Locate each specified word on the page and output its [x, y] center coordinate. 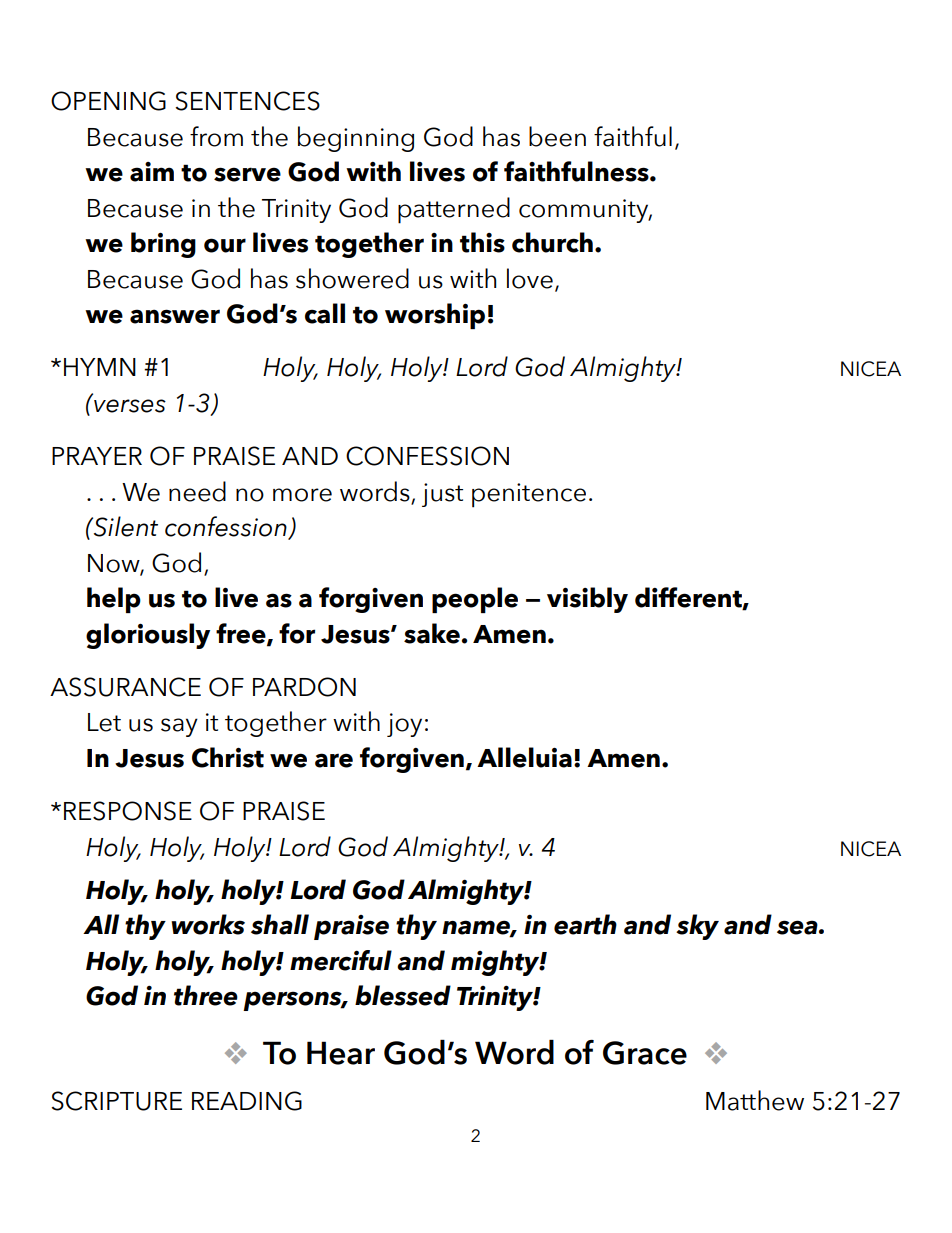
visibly [587, 600]
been [557, 136]
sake [432, 633]
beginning [356, 139]
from [216, 136]
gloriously [148, 636]
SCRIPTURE [116, 1101]
